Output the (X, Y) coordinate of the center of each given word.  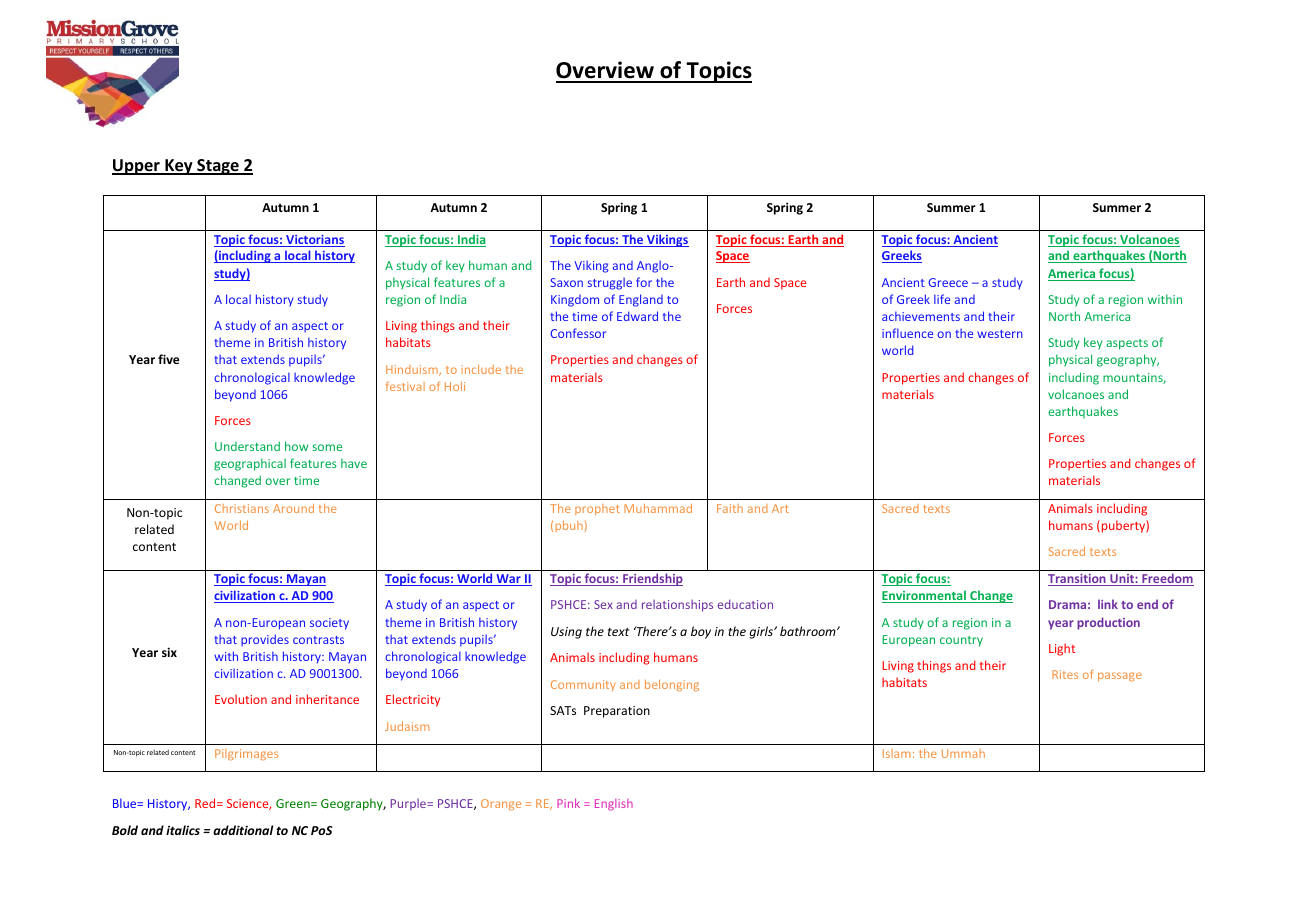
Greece (948, 282)
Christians (242, 508)
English (614, 804)
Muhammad (658, 508)
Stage (218, 167)
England (641, 300)
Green (294, 803)
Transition (1078, 580)
